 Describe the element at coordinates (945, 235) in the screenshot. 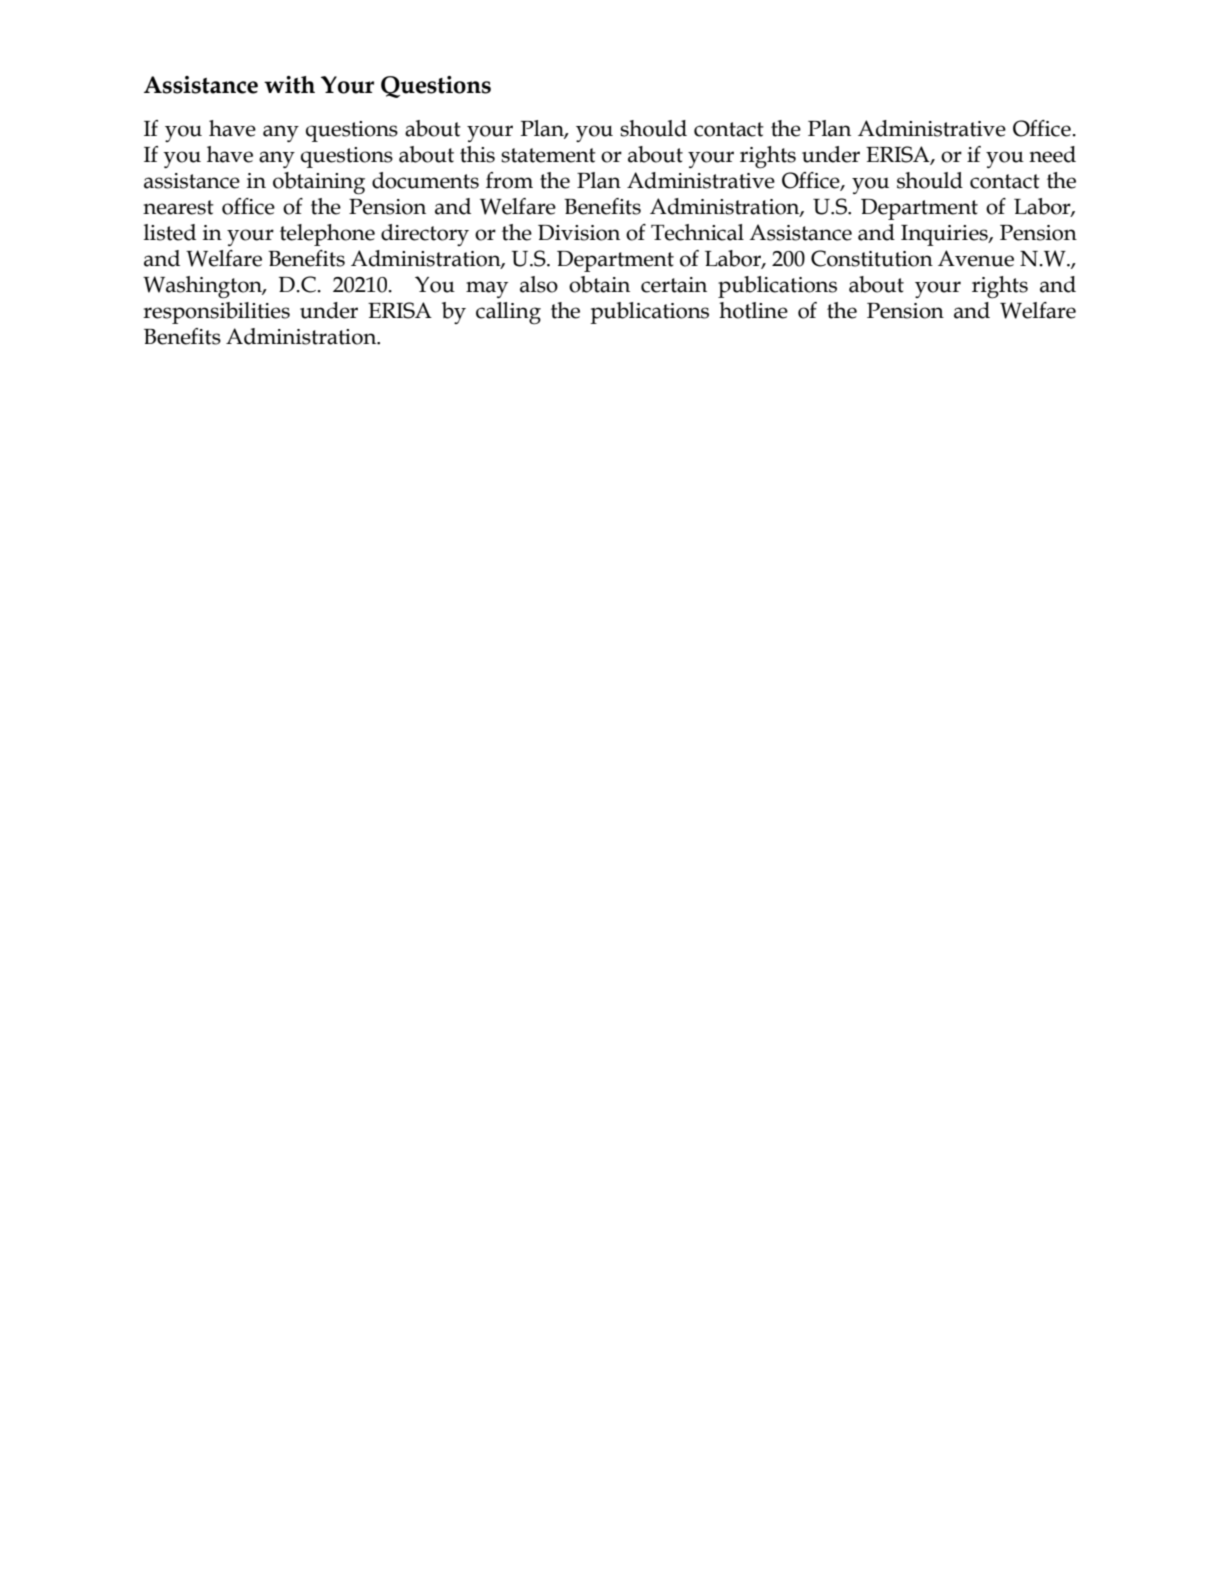

I see `Inquiries` at that location.
